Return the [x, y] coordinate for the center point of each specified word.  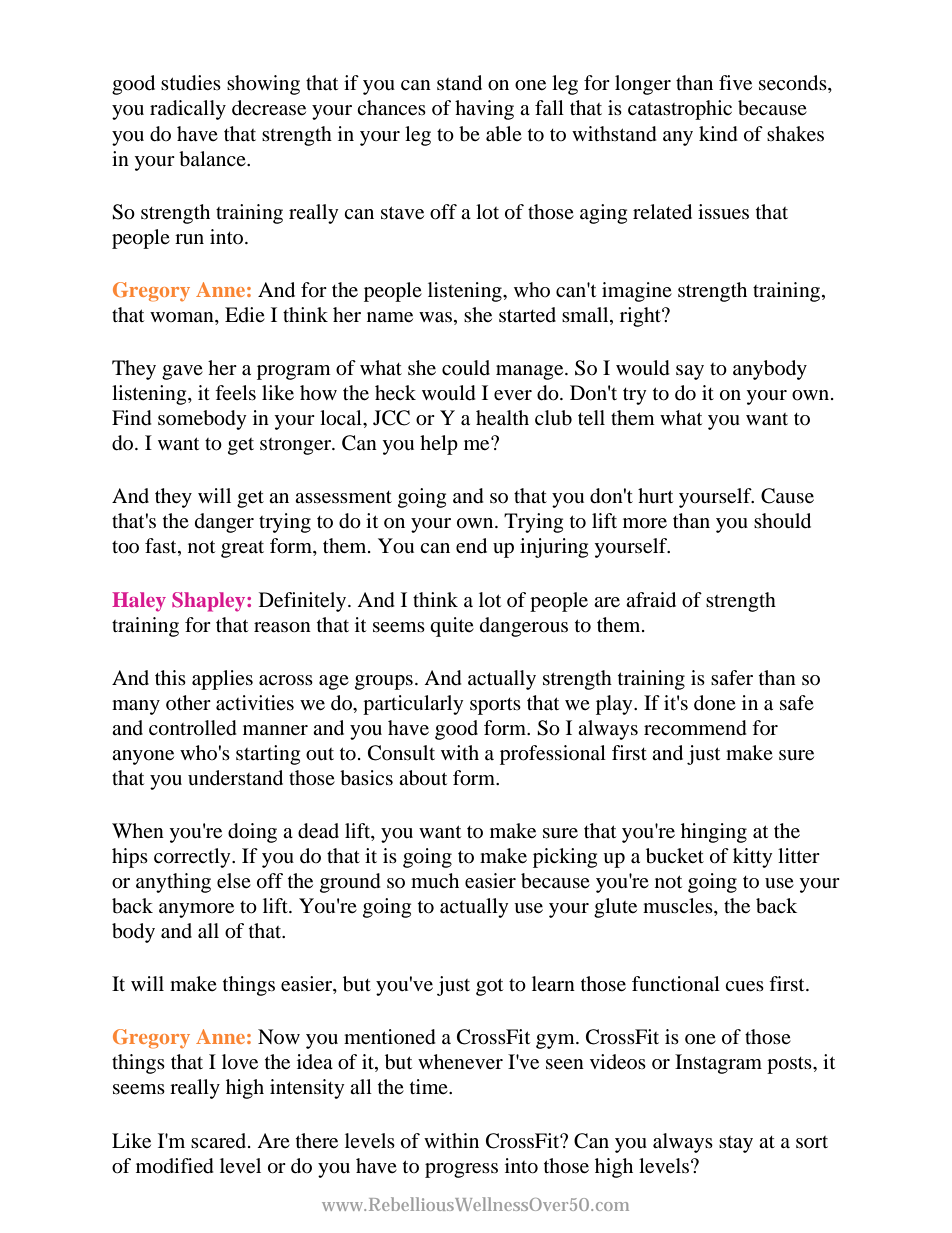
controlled [193, 728]
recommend [695, 728]
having [484, 110]
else [234, 880]
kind [718, 134]
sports [495, 706]
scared [220, 1140]
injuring [554, 548]
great [242, 549]
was [435, 317]
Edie [245, 314]
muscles [679, 907]
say [690, 372]
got [489, 987]
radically [188, 110]
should [782, 521]
